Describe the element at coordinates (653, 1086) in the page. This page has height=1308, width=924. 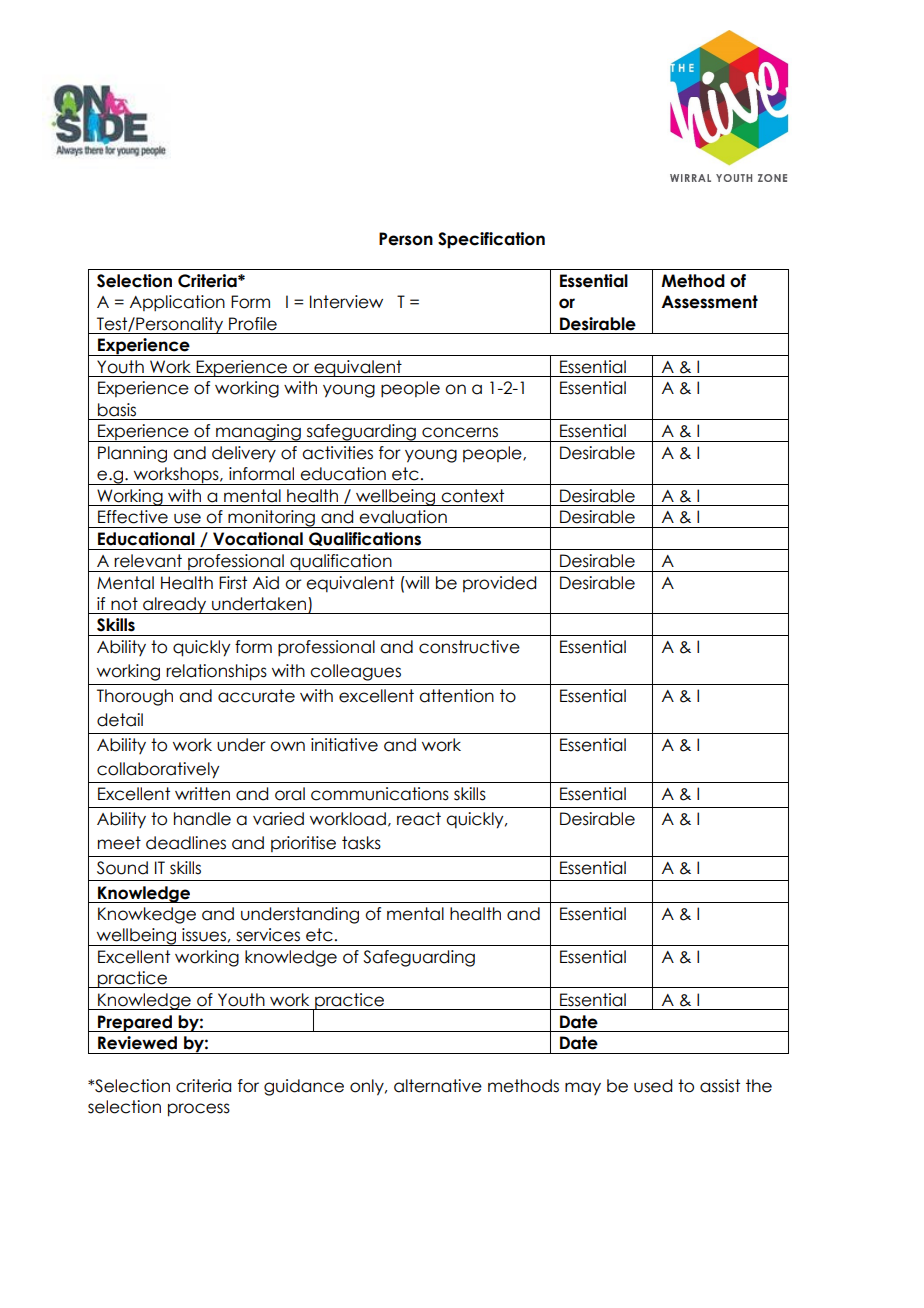
I see `used` at that location.
